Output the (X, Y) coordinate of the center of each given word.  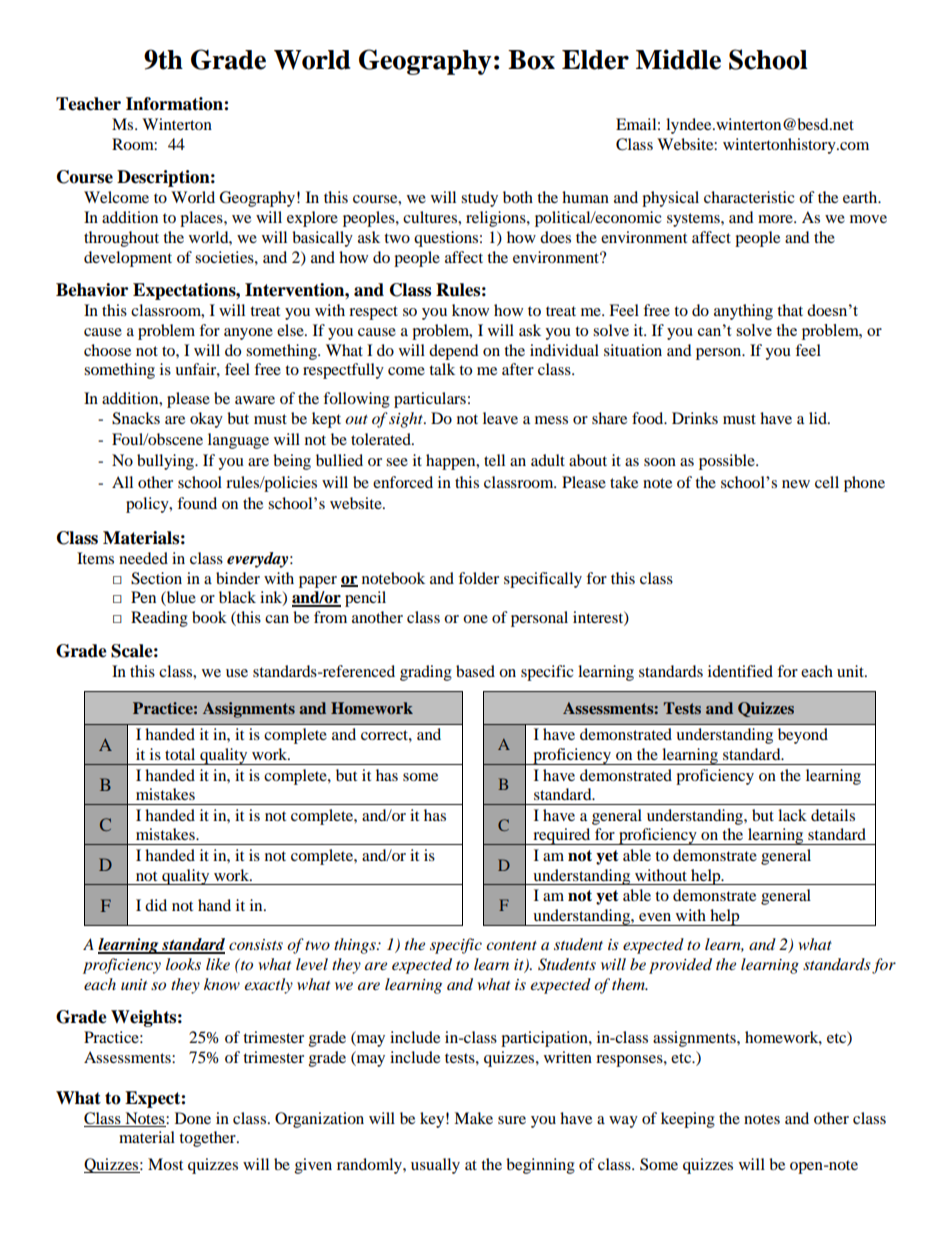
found (197, 503)
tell (494, 460)
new (796, 484)
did (156, 905)
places (202, 219)
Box (531, 60)
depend (454, 352)
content (511, 945)
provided (680, 966)
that (790, 310)
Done (193, 1118)
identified (740, 671)
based (475, 671)
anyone (248, 334)
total (180, 754)
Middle (678, 59)
